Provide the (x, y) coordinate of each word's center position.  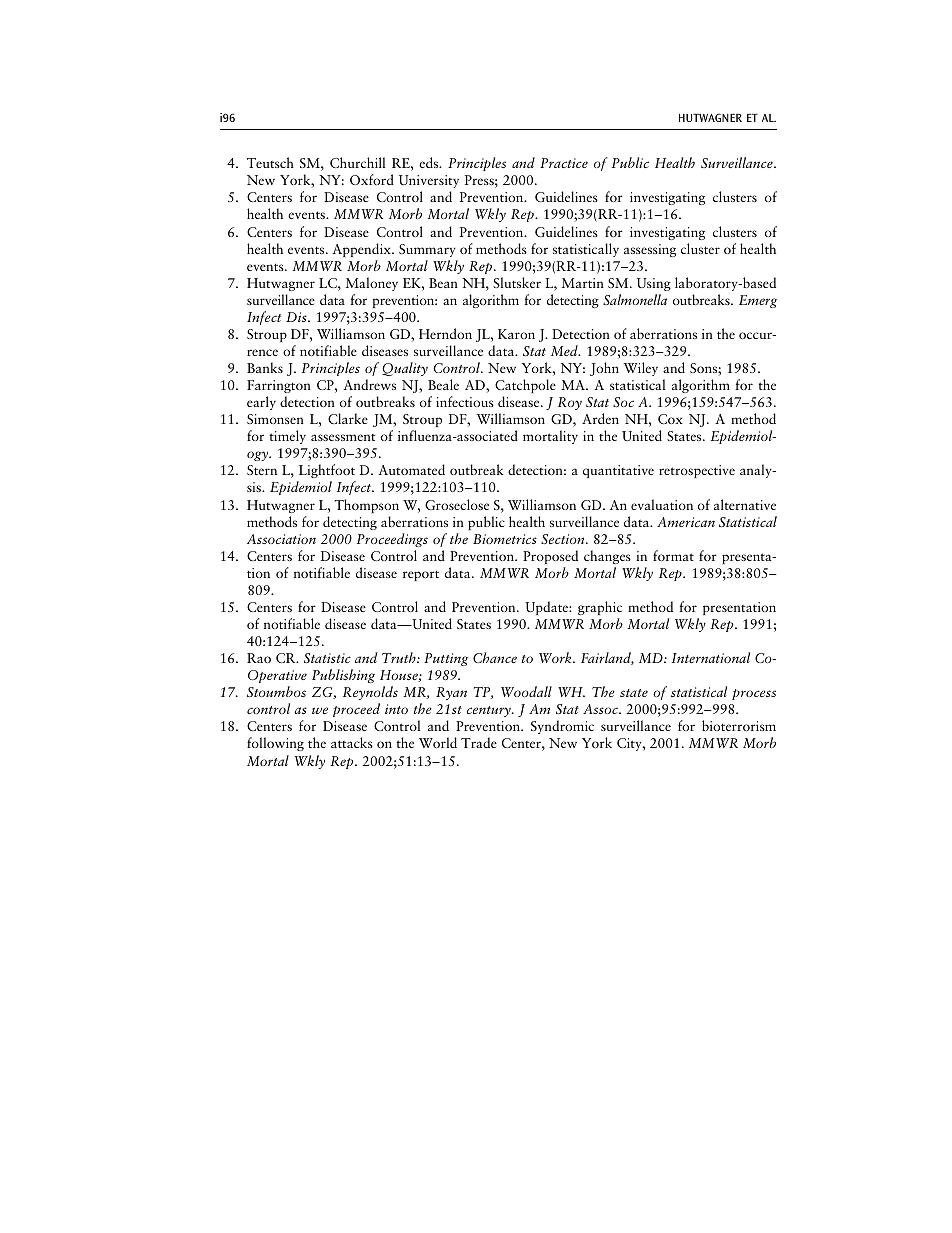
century (490, 711)
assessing (650, 250)
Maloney (372, 284)
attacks (352, 742)
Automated (411, 469)
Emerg (758, 301)
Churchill (357, 162)
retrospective (697, 471)
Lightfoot (326, 473)
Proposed (550, 557)
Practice (564, 163)
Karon (516, 334)
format (673, 555)
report (421, 575)
